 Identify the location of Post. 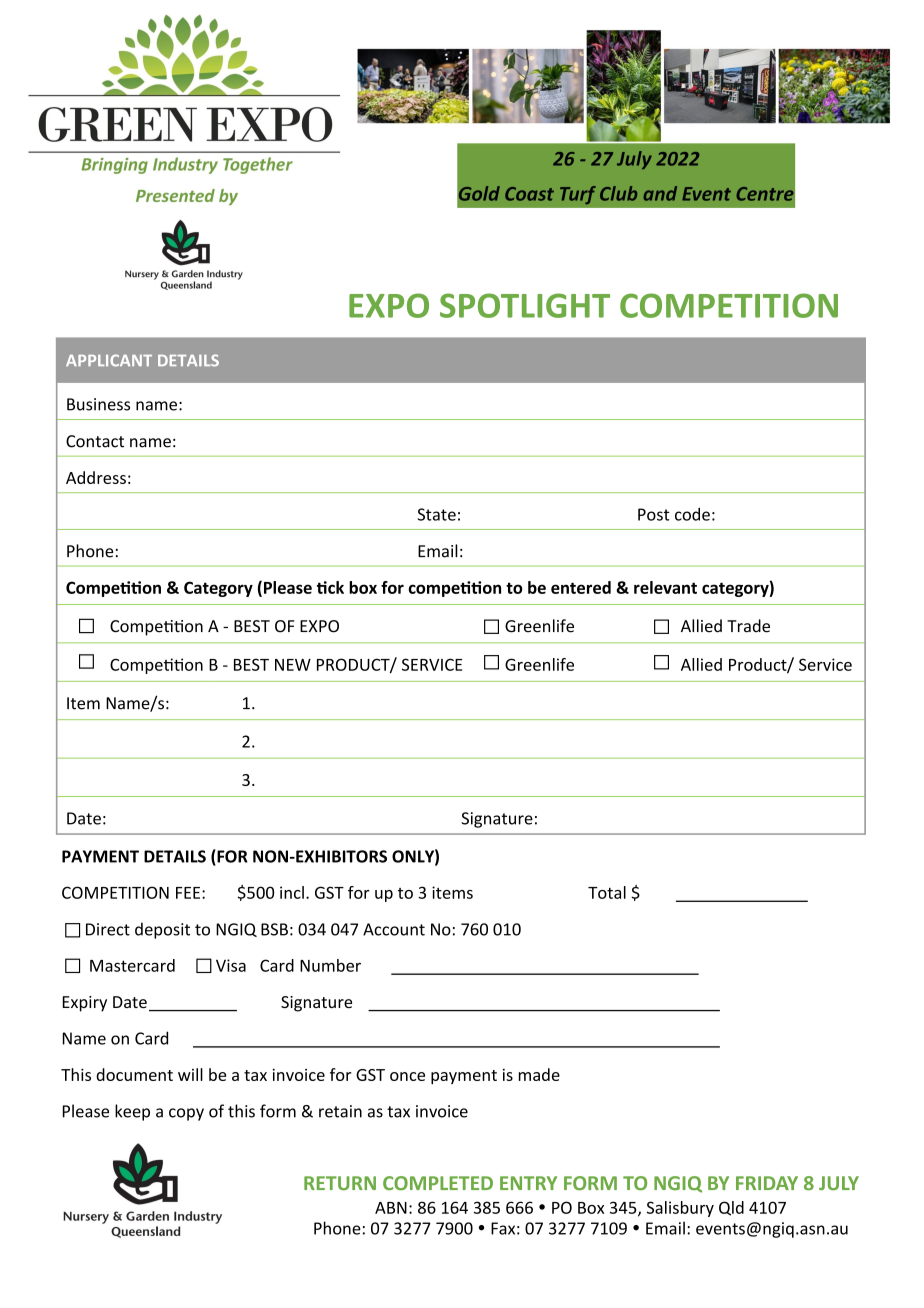
(653, 514).
